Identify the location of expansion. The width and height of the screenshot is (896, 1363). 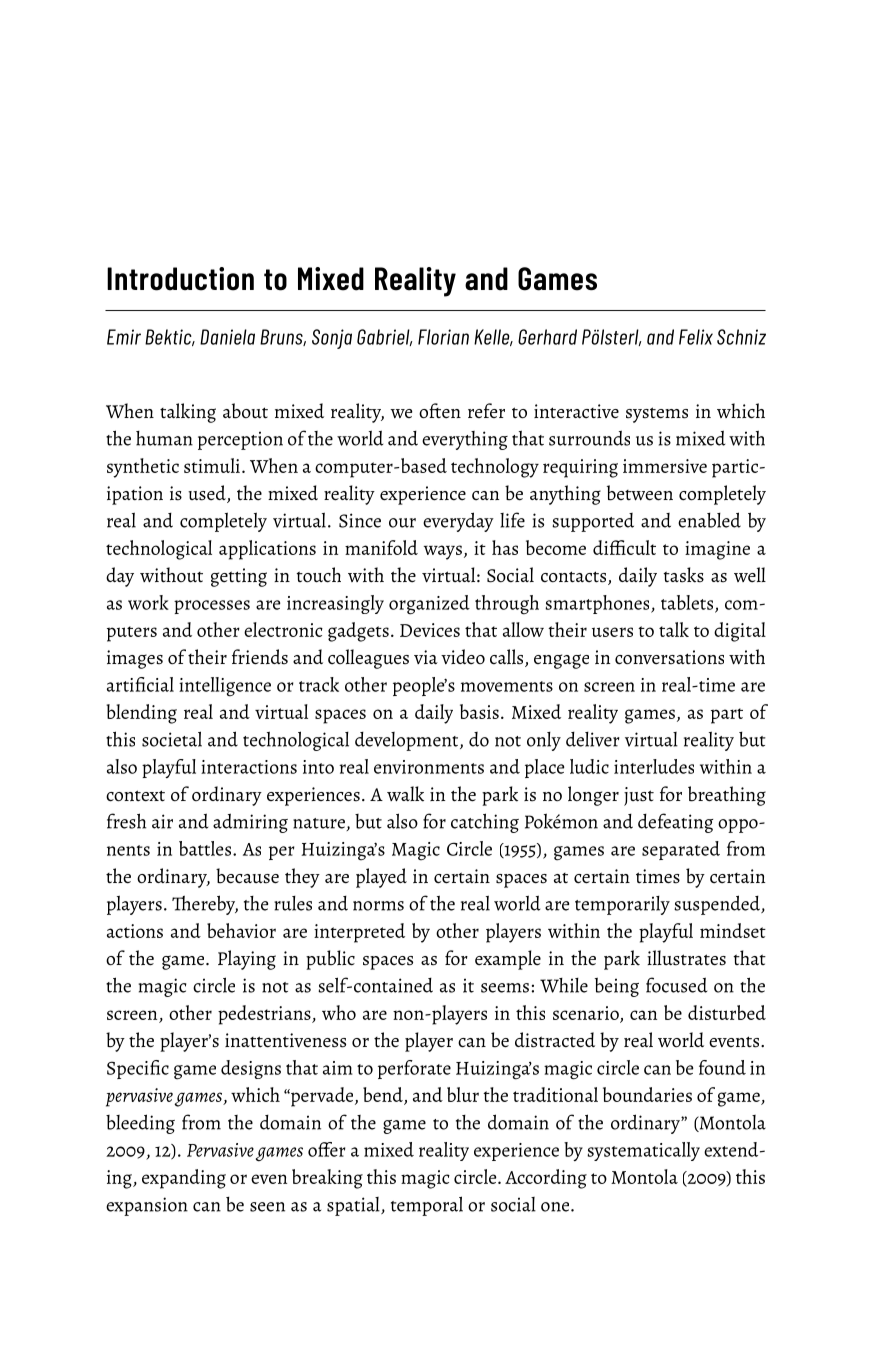
(147, 1206).
